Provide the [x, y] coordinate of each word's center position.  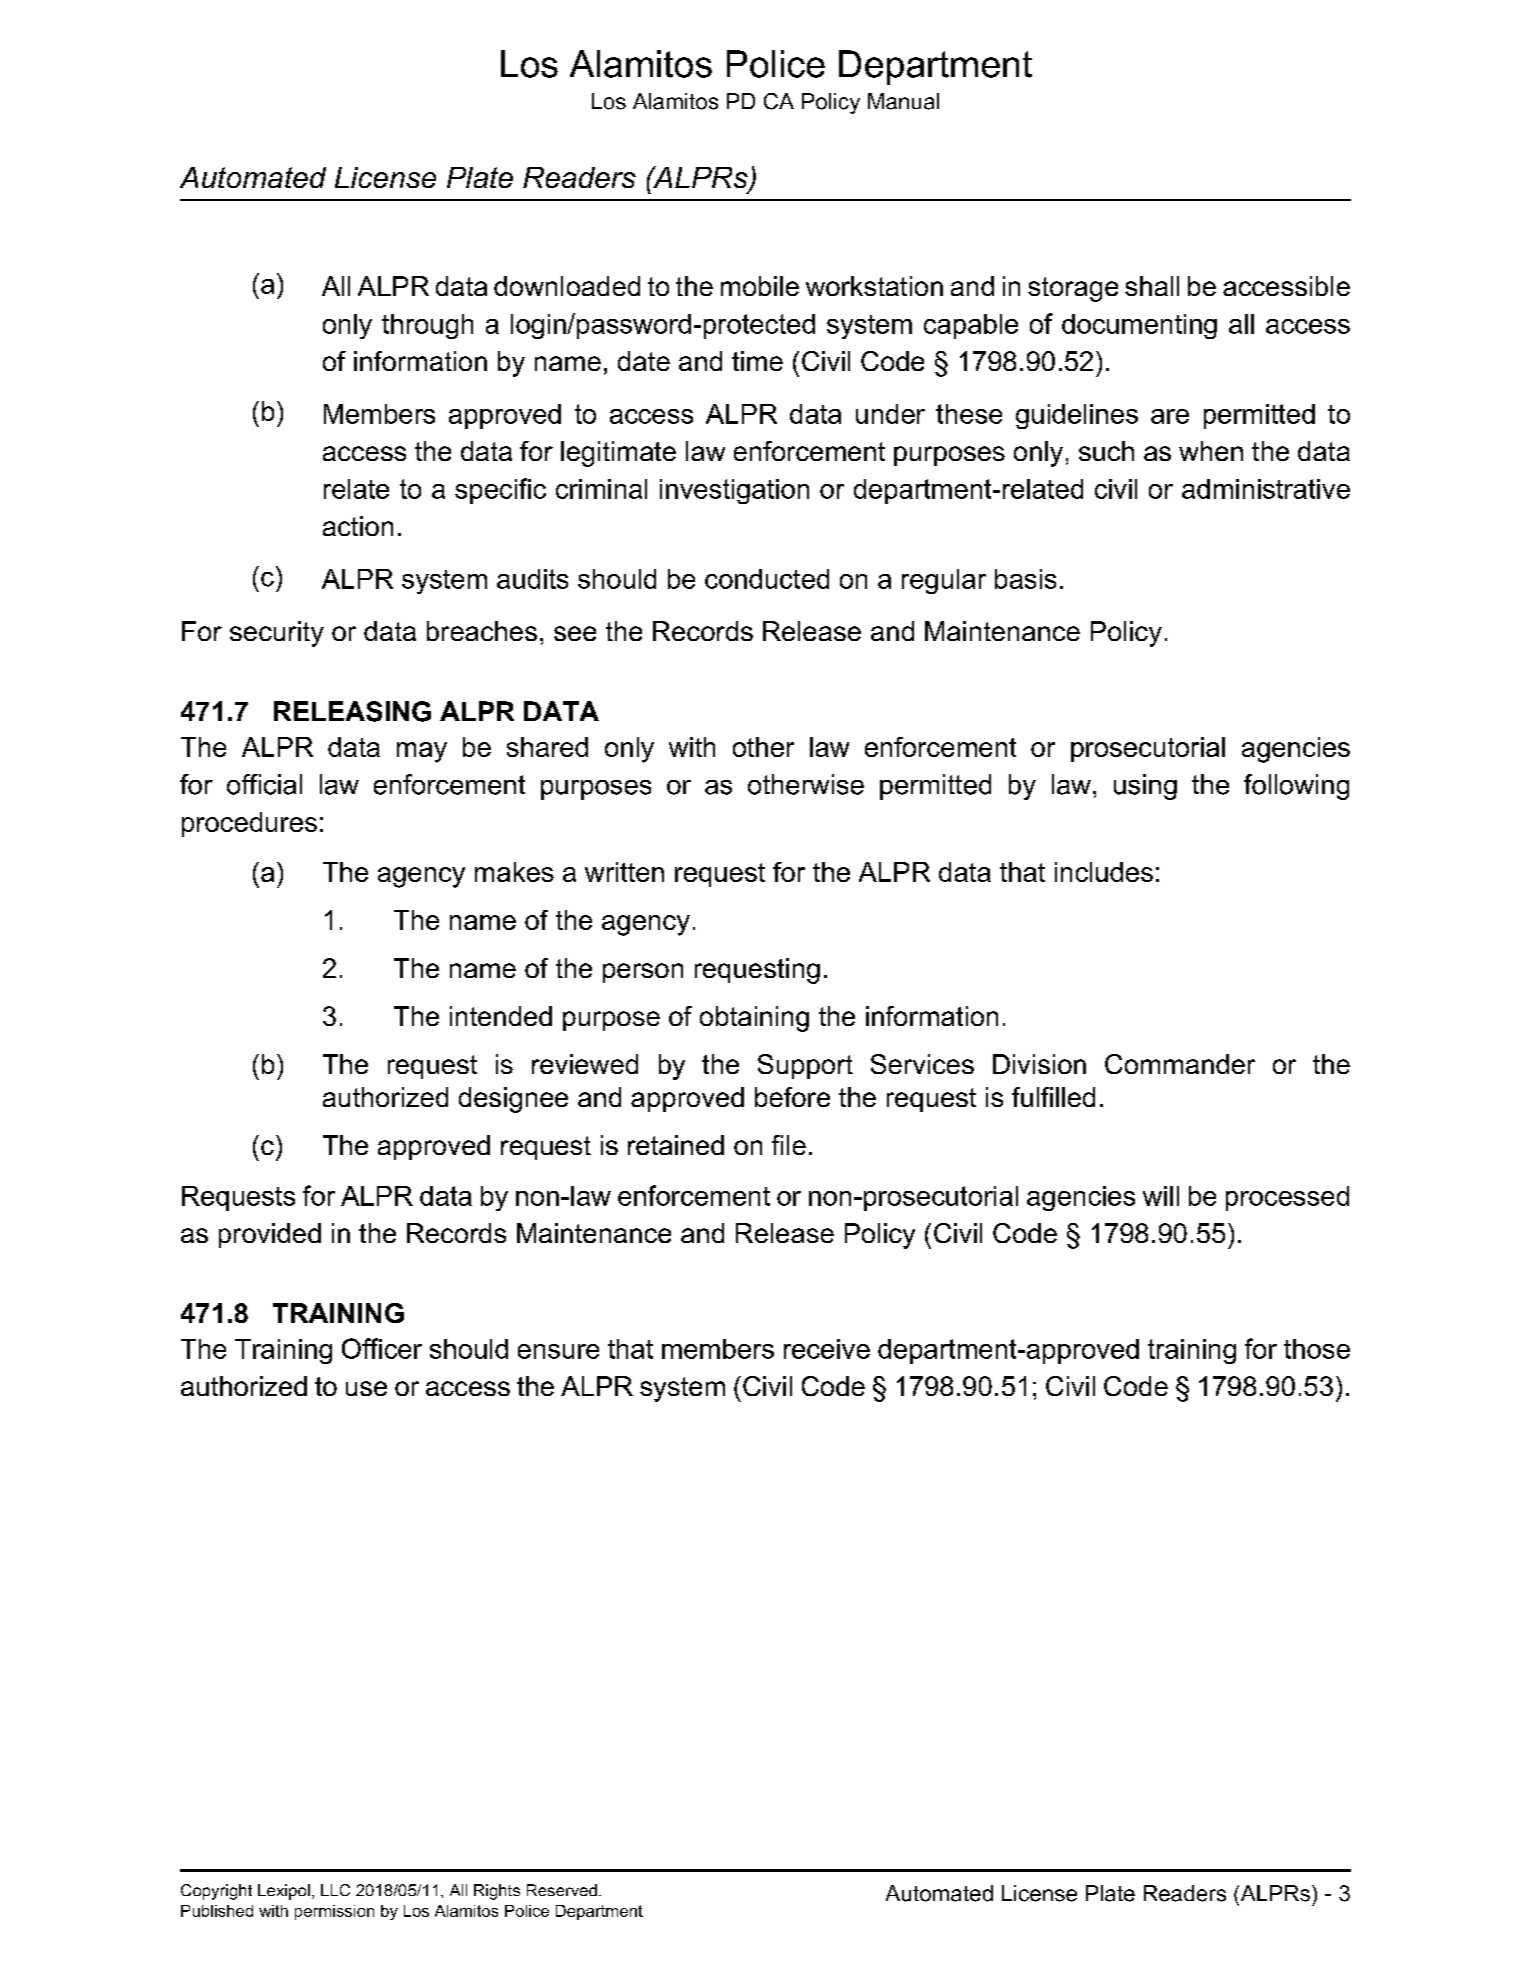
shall [1152, 286]
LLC [335, 1890]
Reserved [562, 1890]
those [1317, 1349]
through [427, 326]
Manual [903, 101]
